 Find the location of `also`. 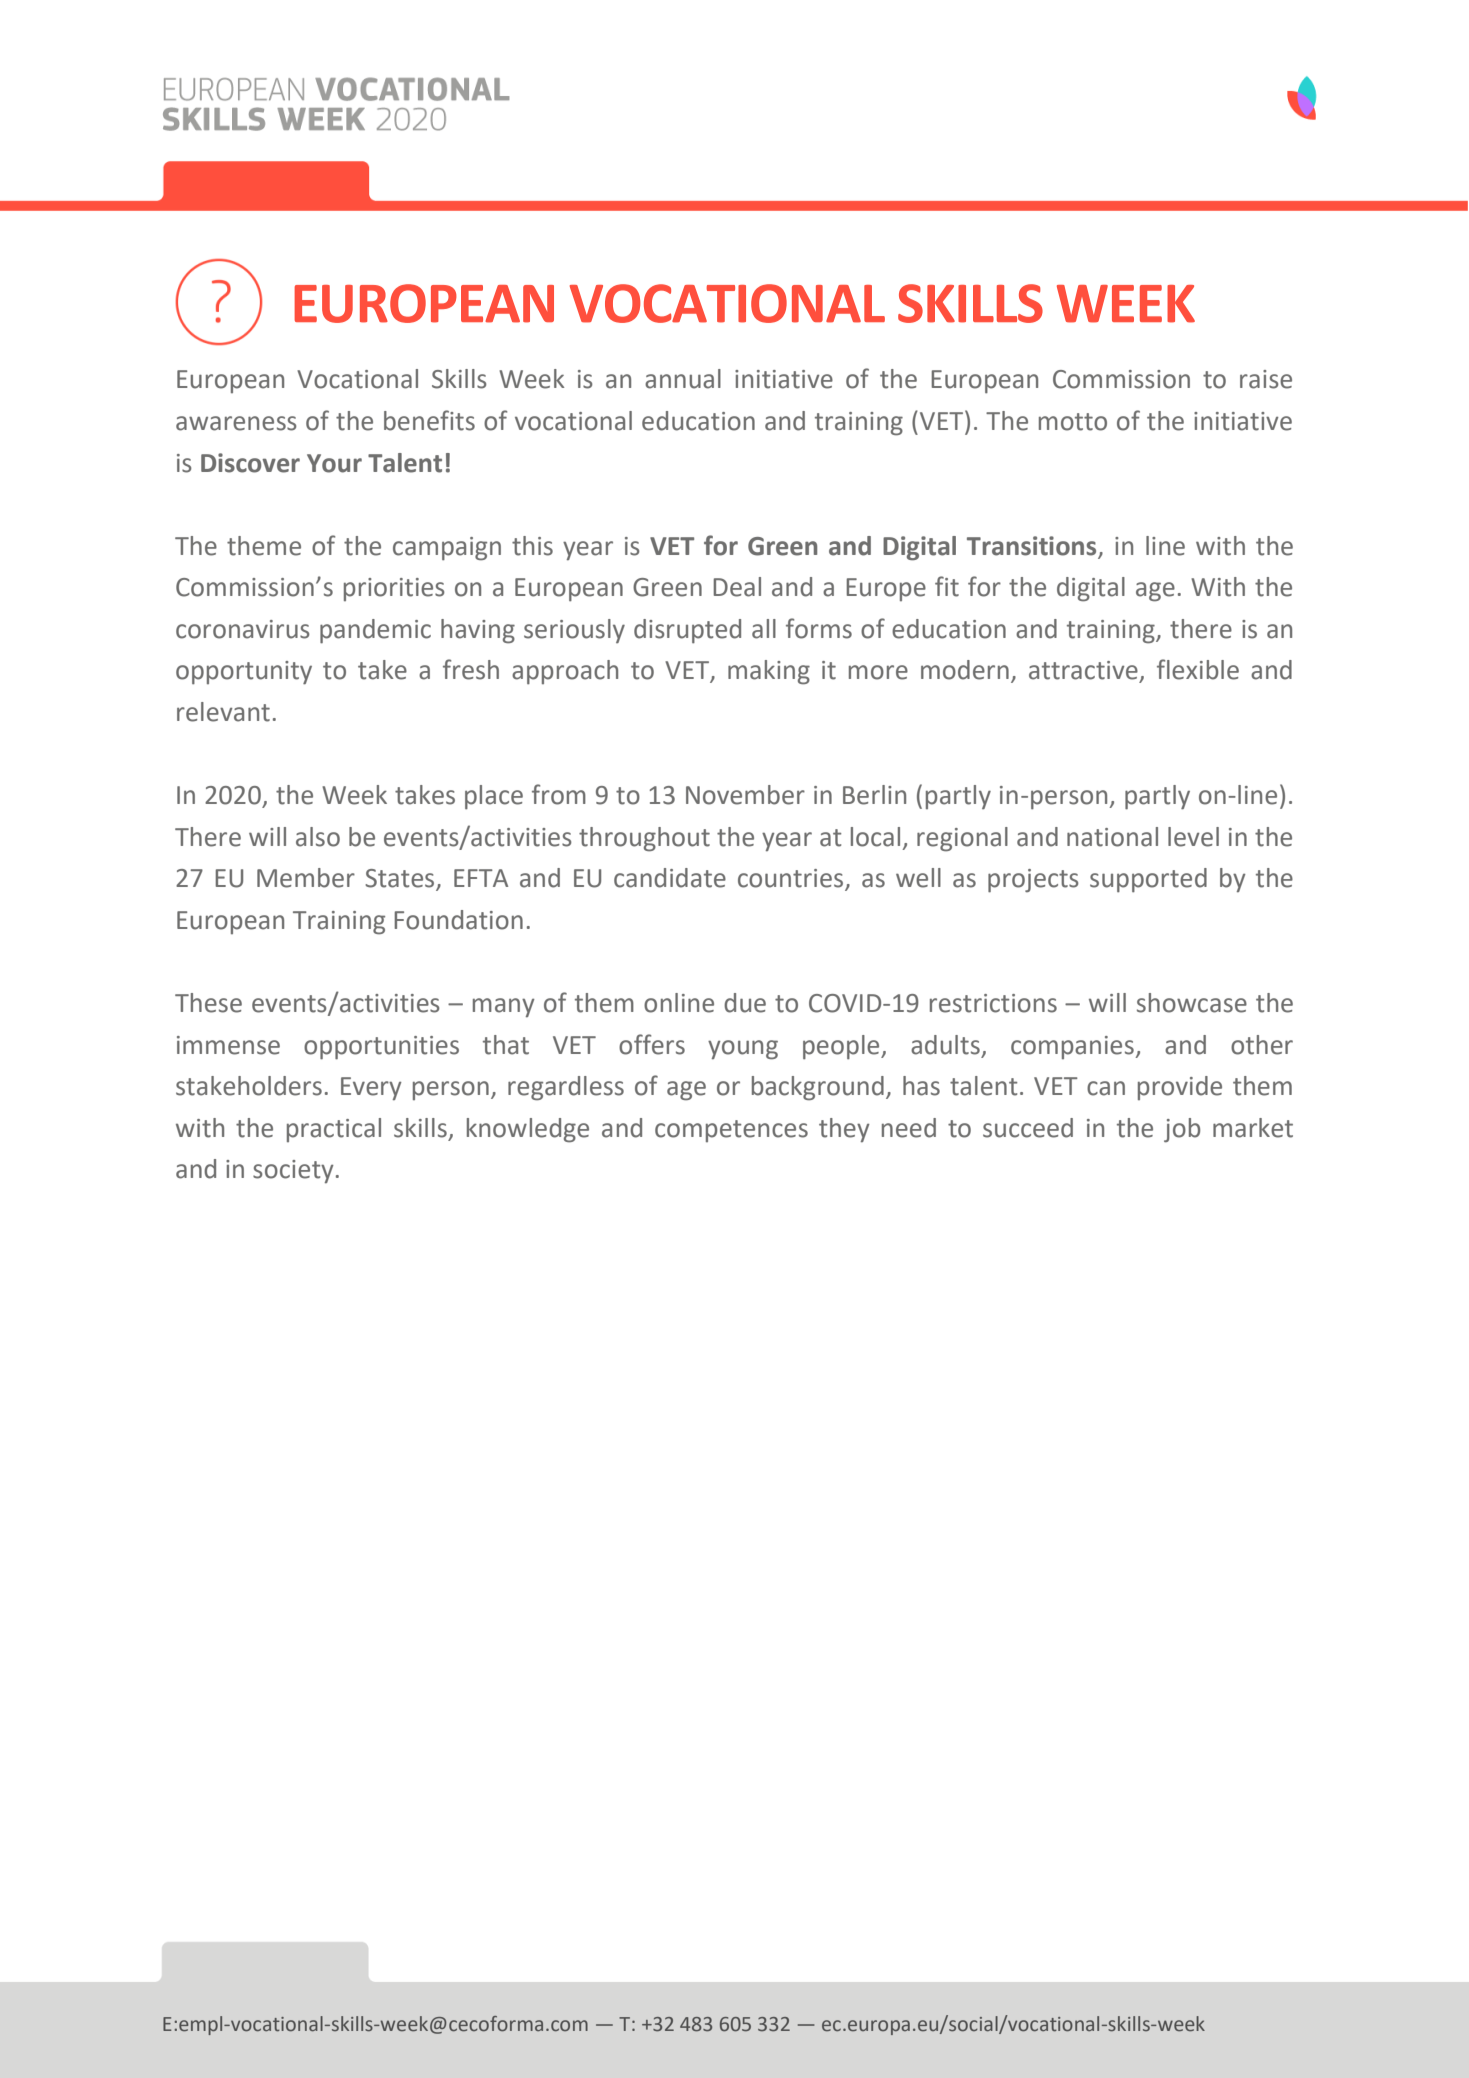

also is located at coordinates (318, 837).
